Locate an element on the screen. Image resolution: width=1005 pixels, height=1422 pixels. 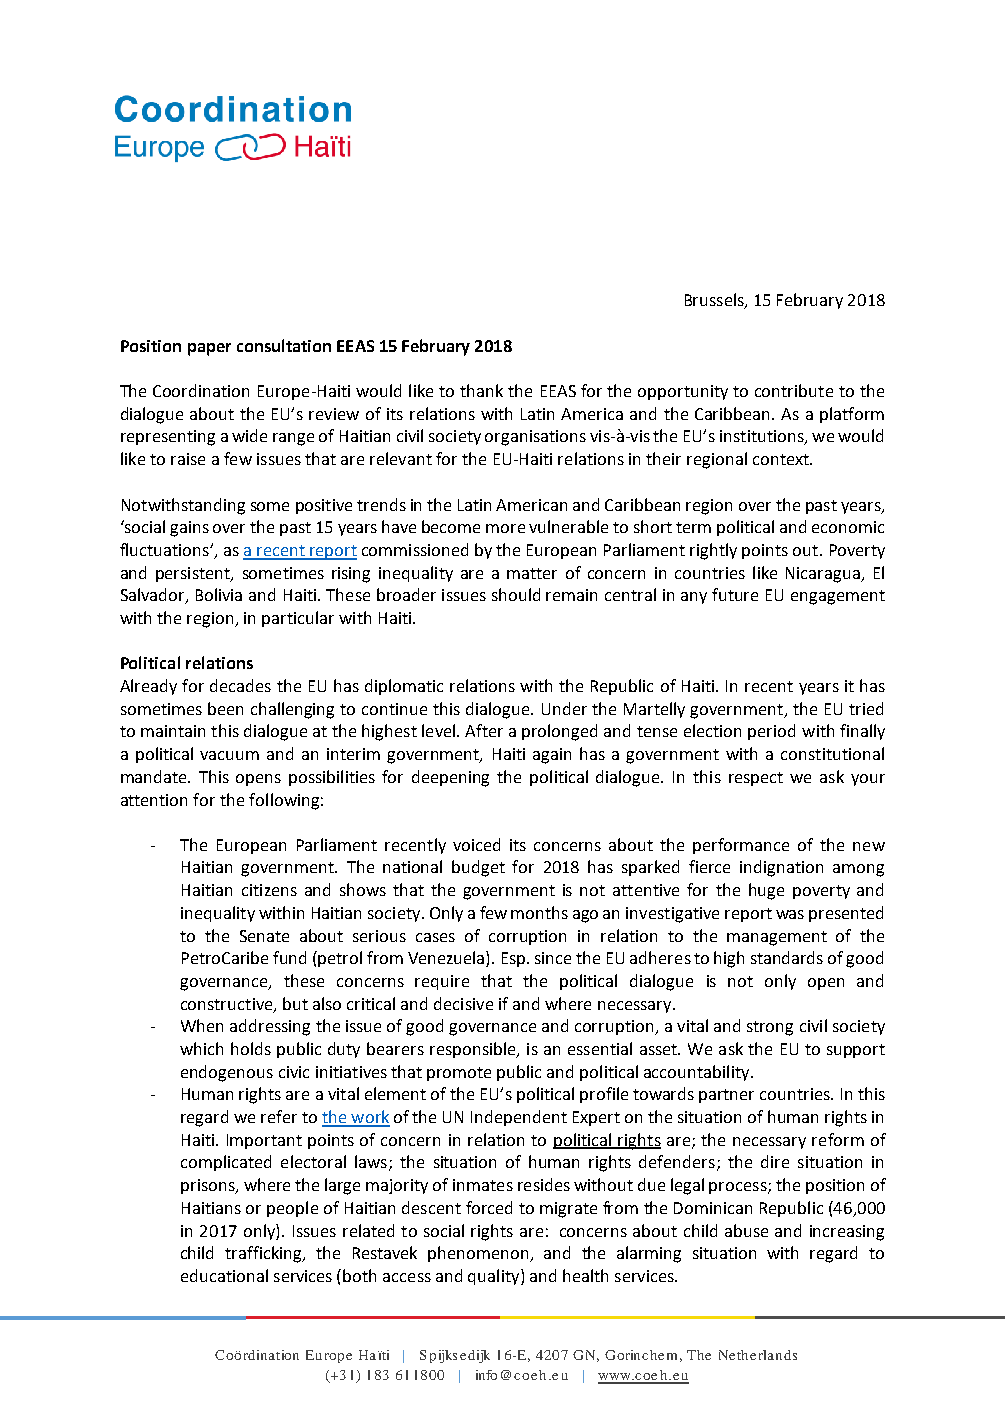
partner is located at coordinates (726, 1096).
